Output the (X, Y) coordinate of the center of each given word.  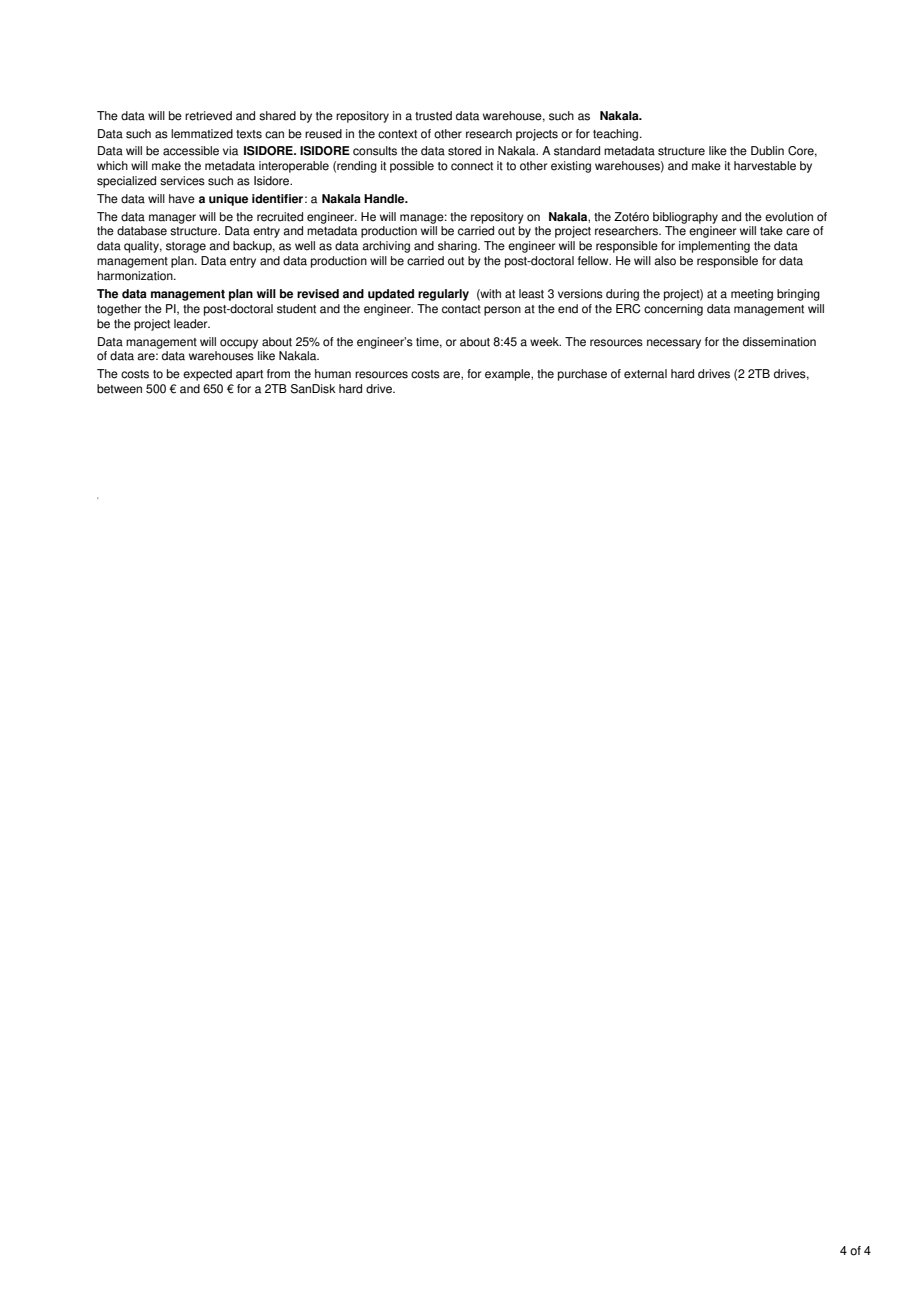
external (645, 374)
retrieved (208, 116)
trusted (433, 116)
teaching (617, 135)
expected (207, 375)
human (333, 374)
